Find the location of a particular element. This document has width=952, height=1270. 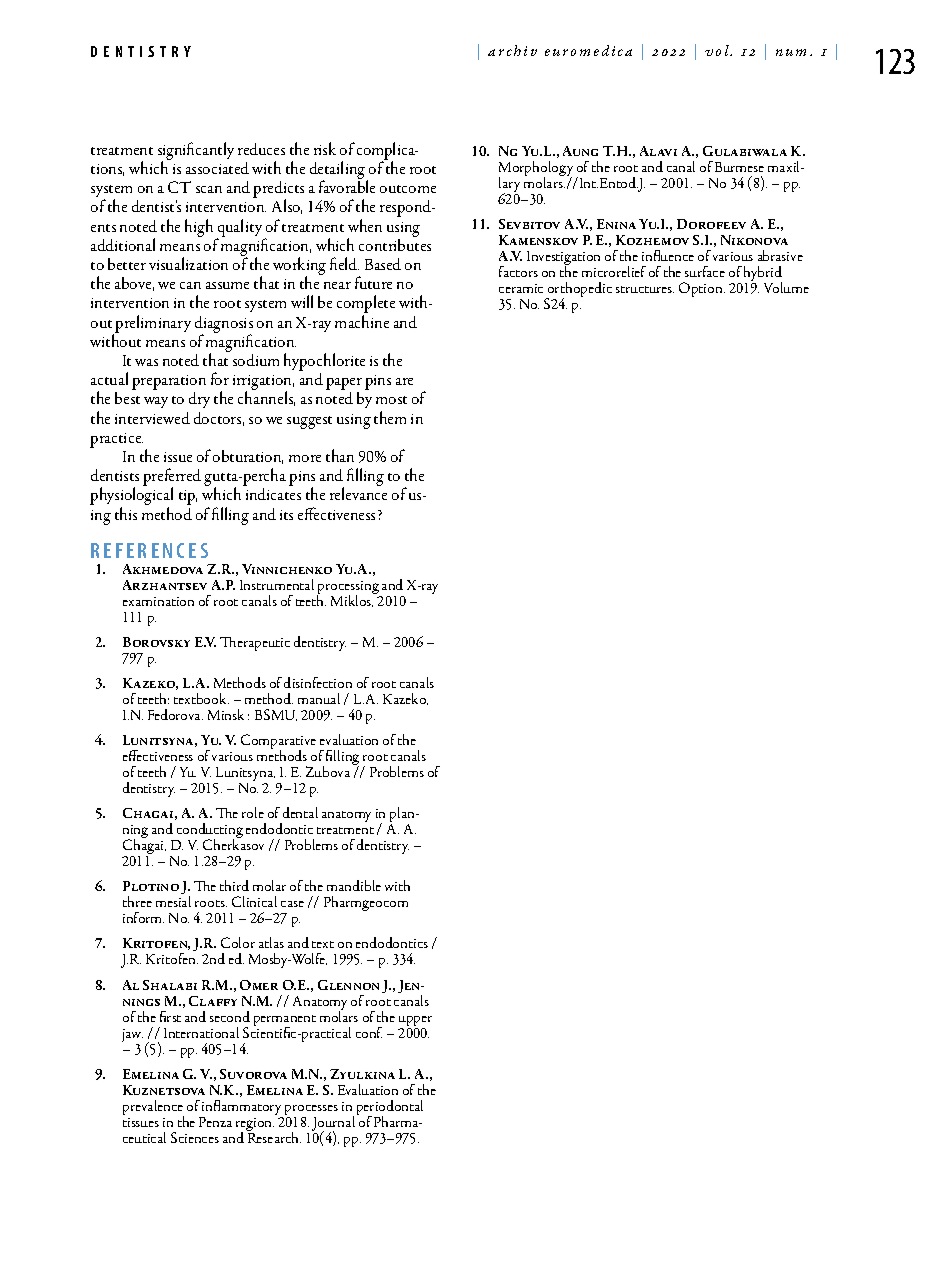

Minsk is located at coordinates (226, 714).
